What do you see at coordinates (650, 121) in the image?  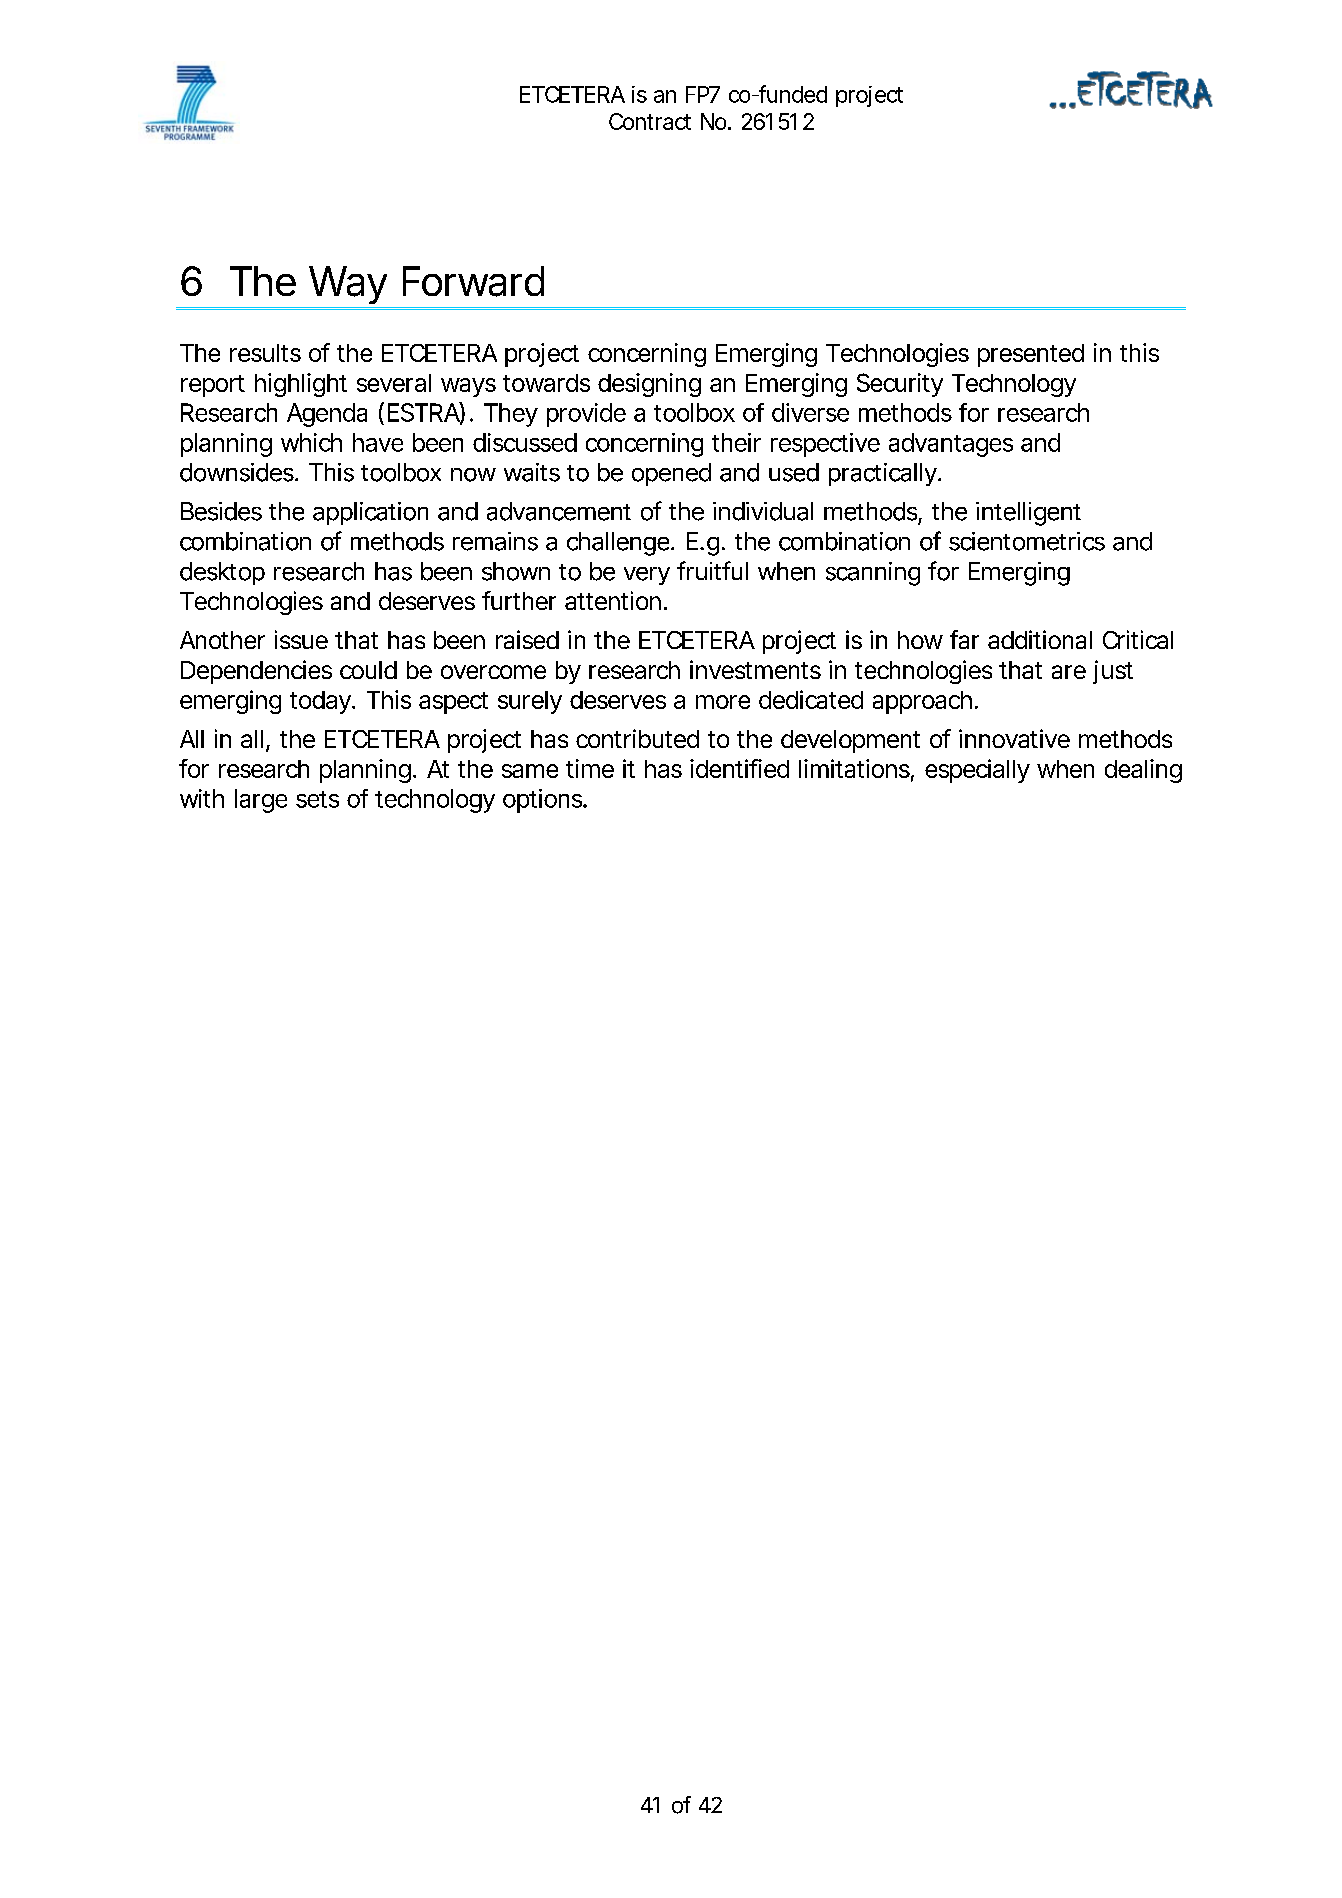 I see `Contract` at bounding box center [650, 121].
